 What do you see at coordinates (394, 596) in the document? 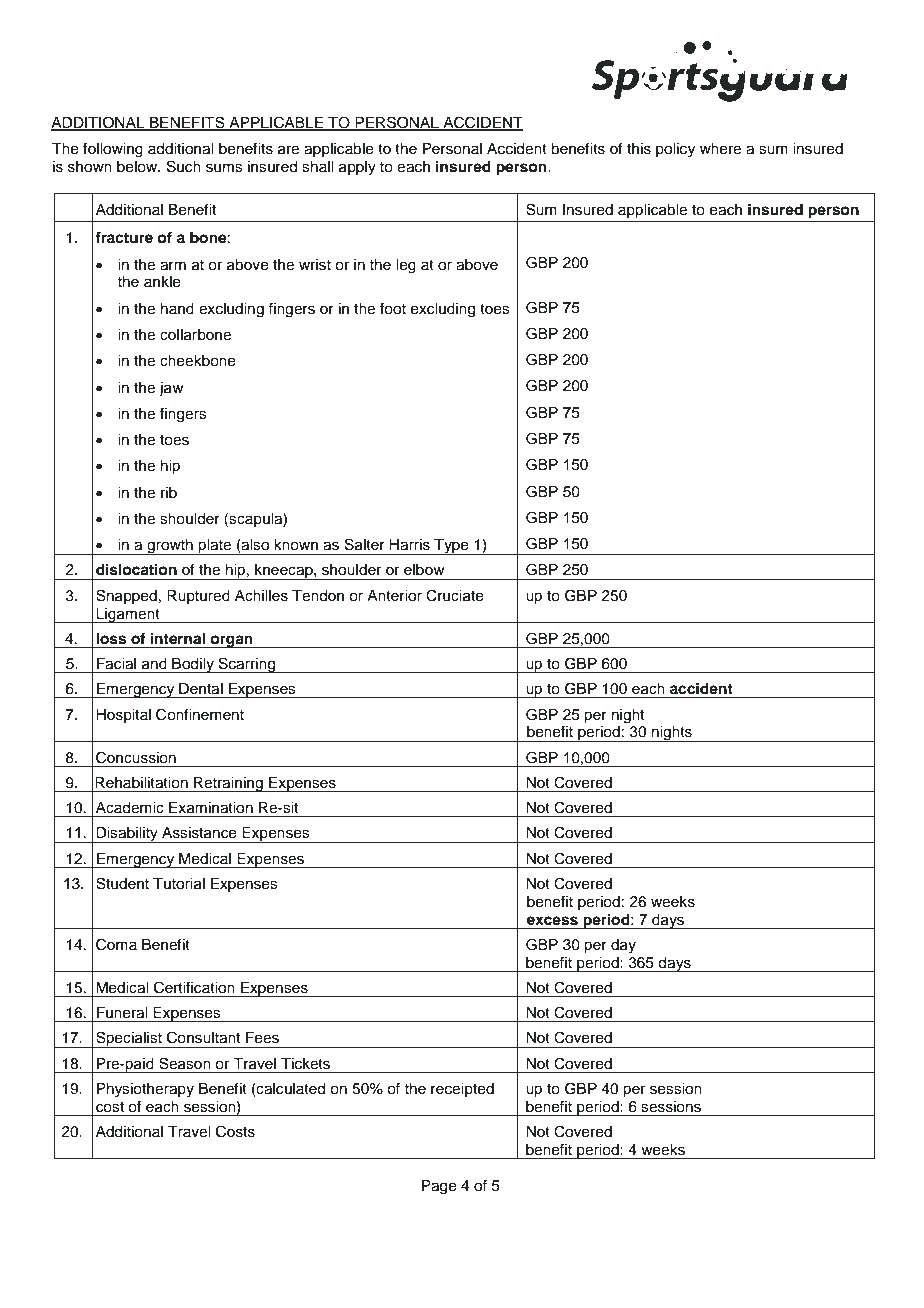
I see `Anterior` at bounding box center [394, 596].
